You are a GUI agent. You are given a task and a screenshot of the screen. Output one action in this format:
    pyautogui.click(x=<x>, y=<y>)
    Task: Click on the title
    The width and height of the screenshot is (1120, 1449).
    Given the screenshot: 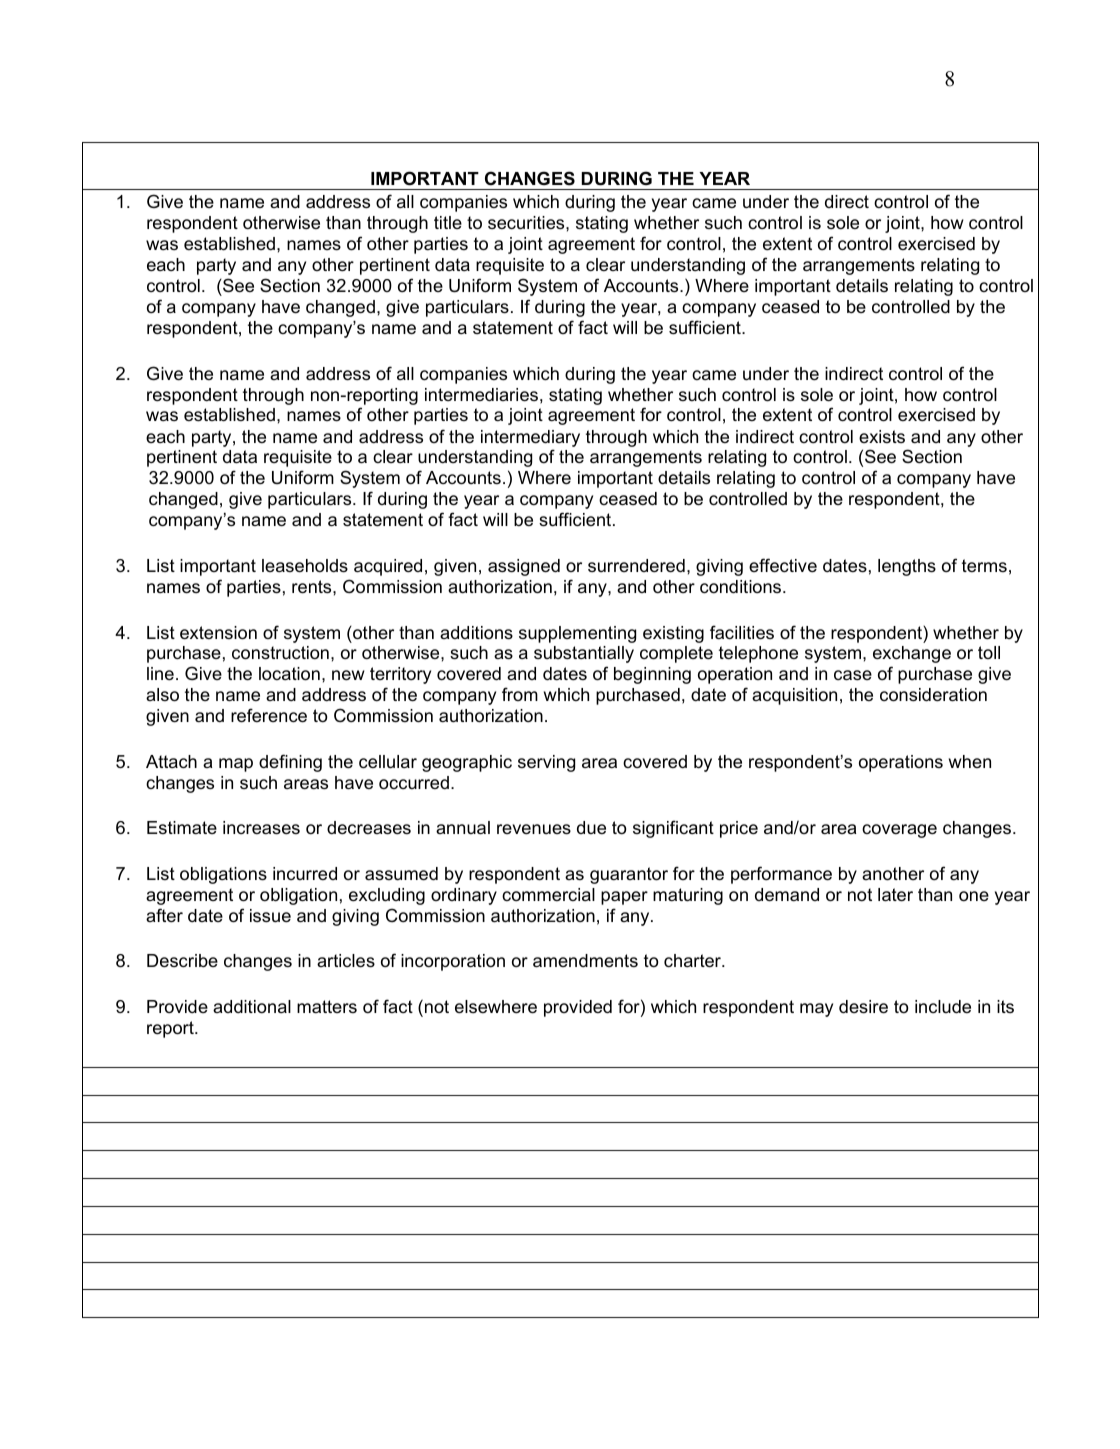 What is the action you would take?
    pyautogui.click(x=448, y=222)
